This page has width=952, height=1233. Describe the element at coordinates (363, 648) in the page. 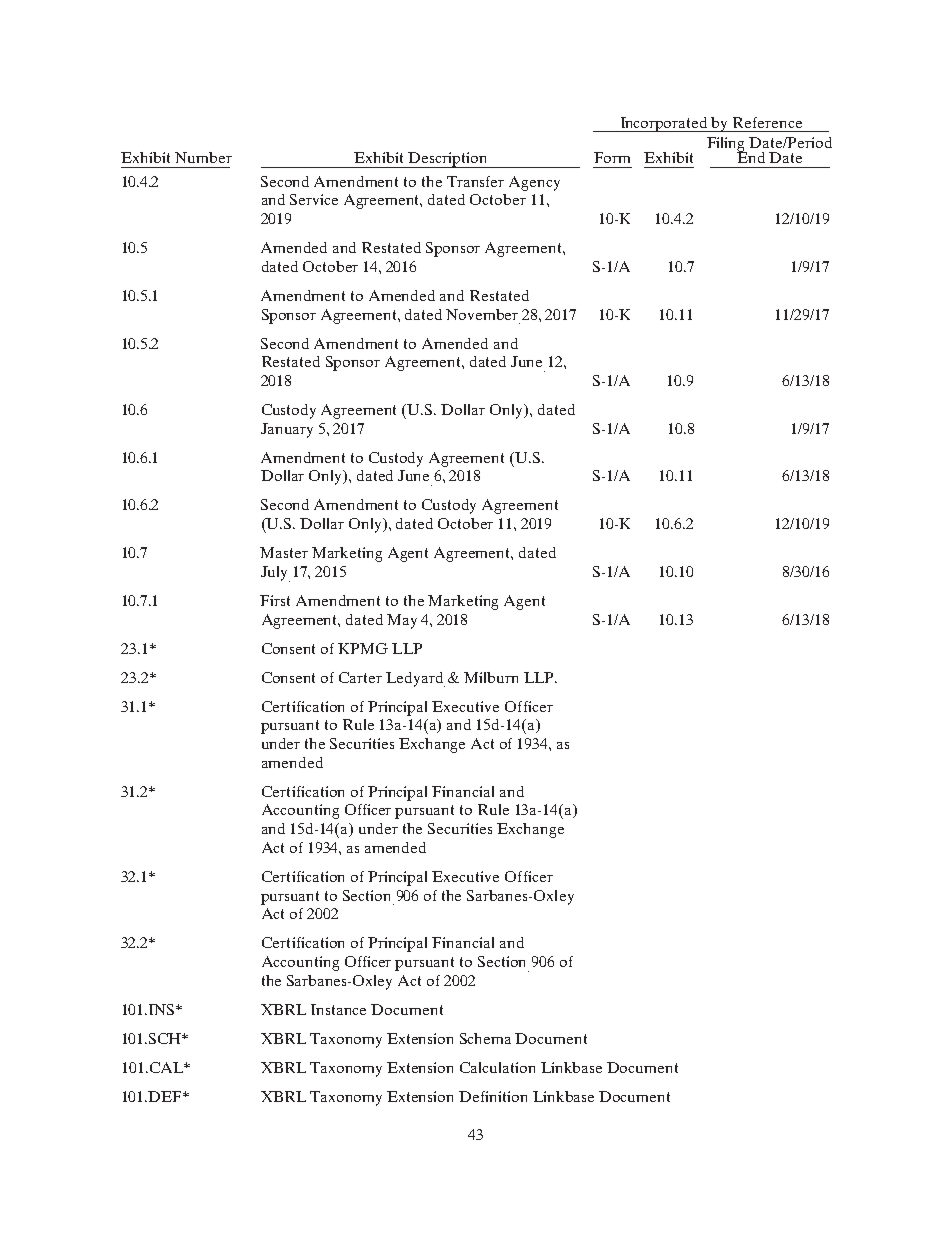

I see `KPMG` at that location.
